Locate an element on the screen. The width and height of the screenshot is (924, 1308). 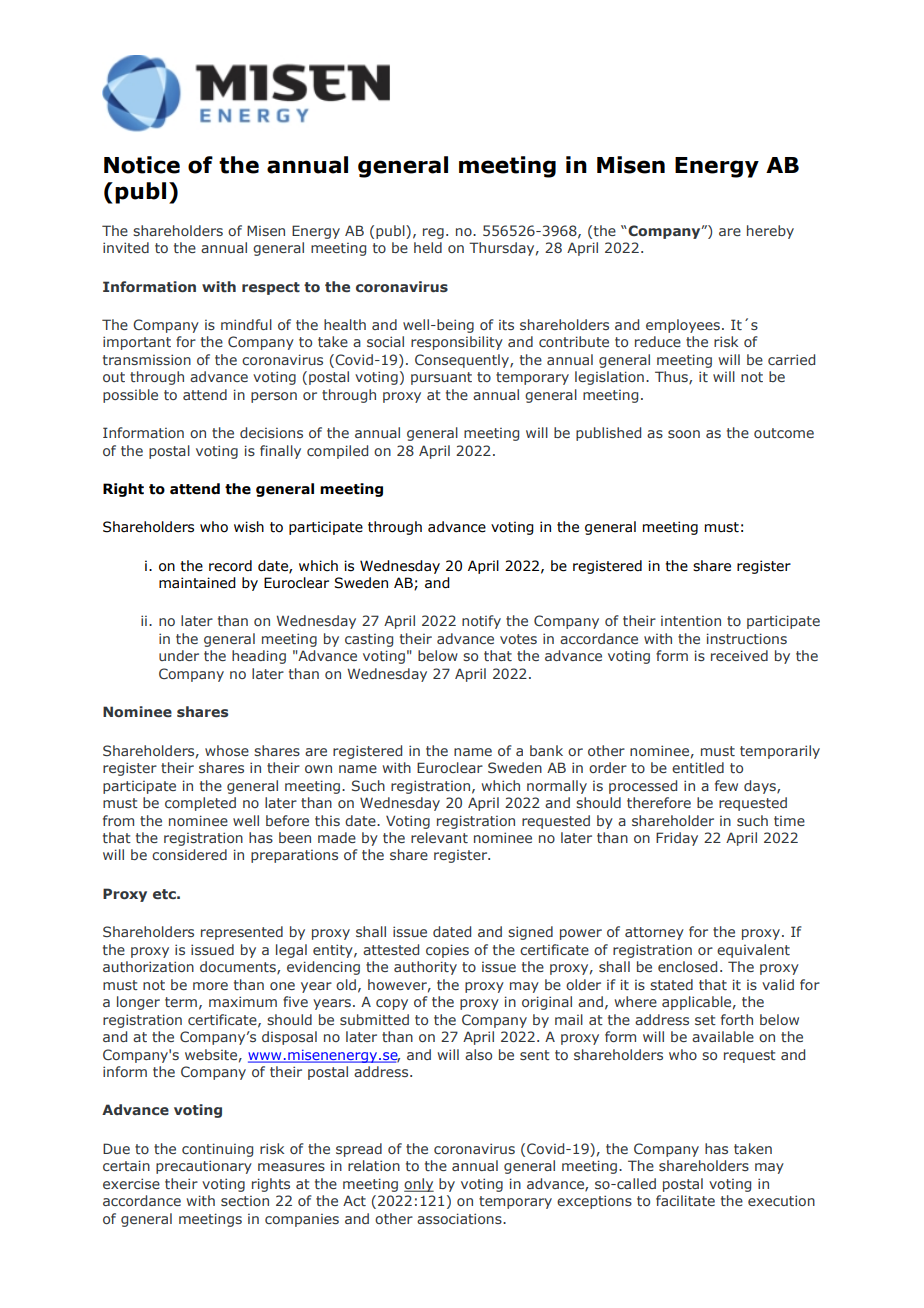
hereby is located at coordinates (770, 232).
